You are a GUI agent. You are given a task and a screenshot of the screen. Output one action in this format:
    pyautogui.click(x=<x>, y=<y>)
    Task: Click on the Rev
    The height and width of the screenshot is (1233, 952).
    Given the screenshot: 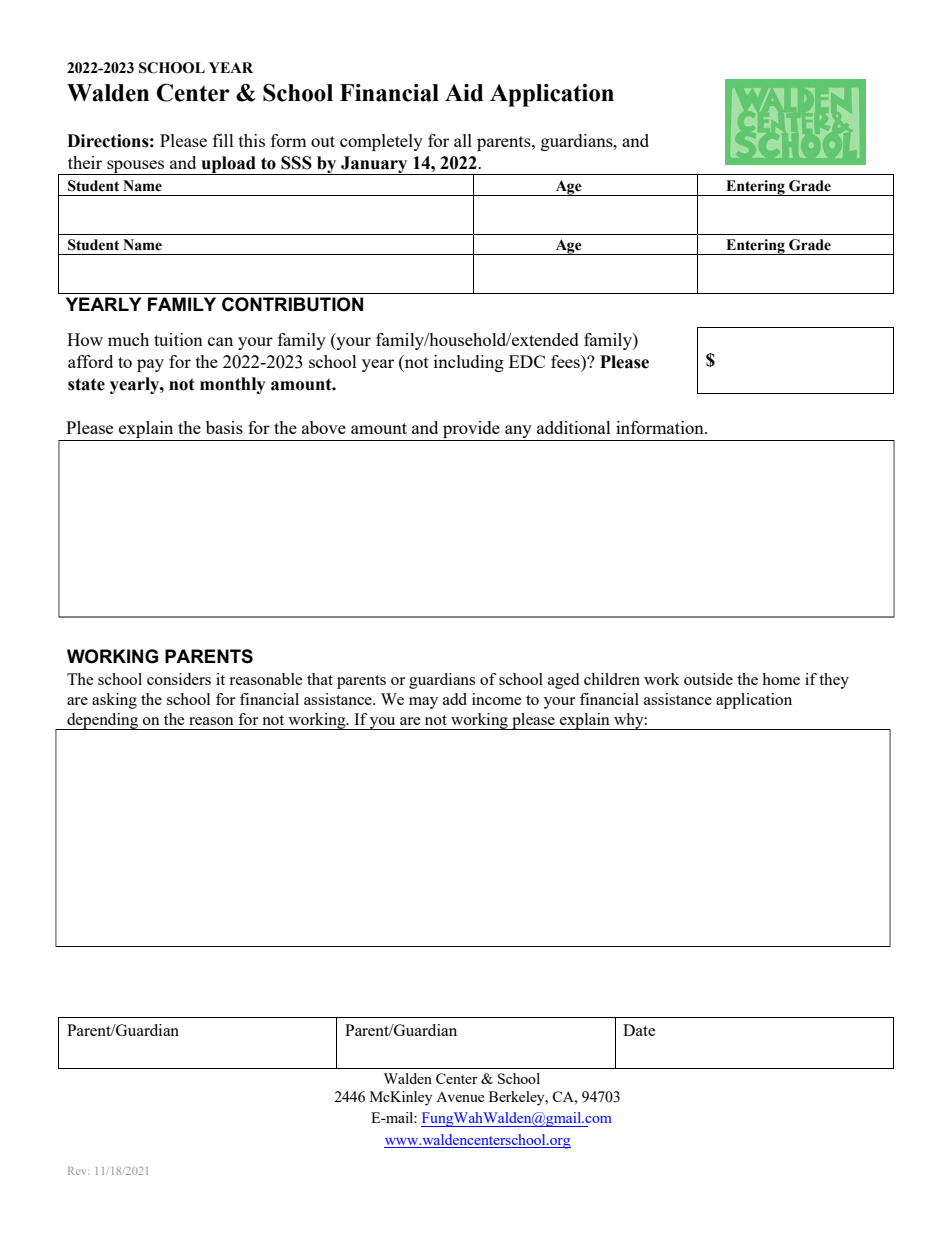 What is the action you would take?
    pyautogui.click(x=78, y=1171)
